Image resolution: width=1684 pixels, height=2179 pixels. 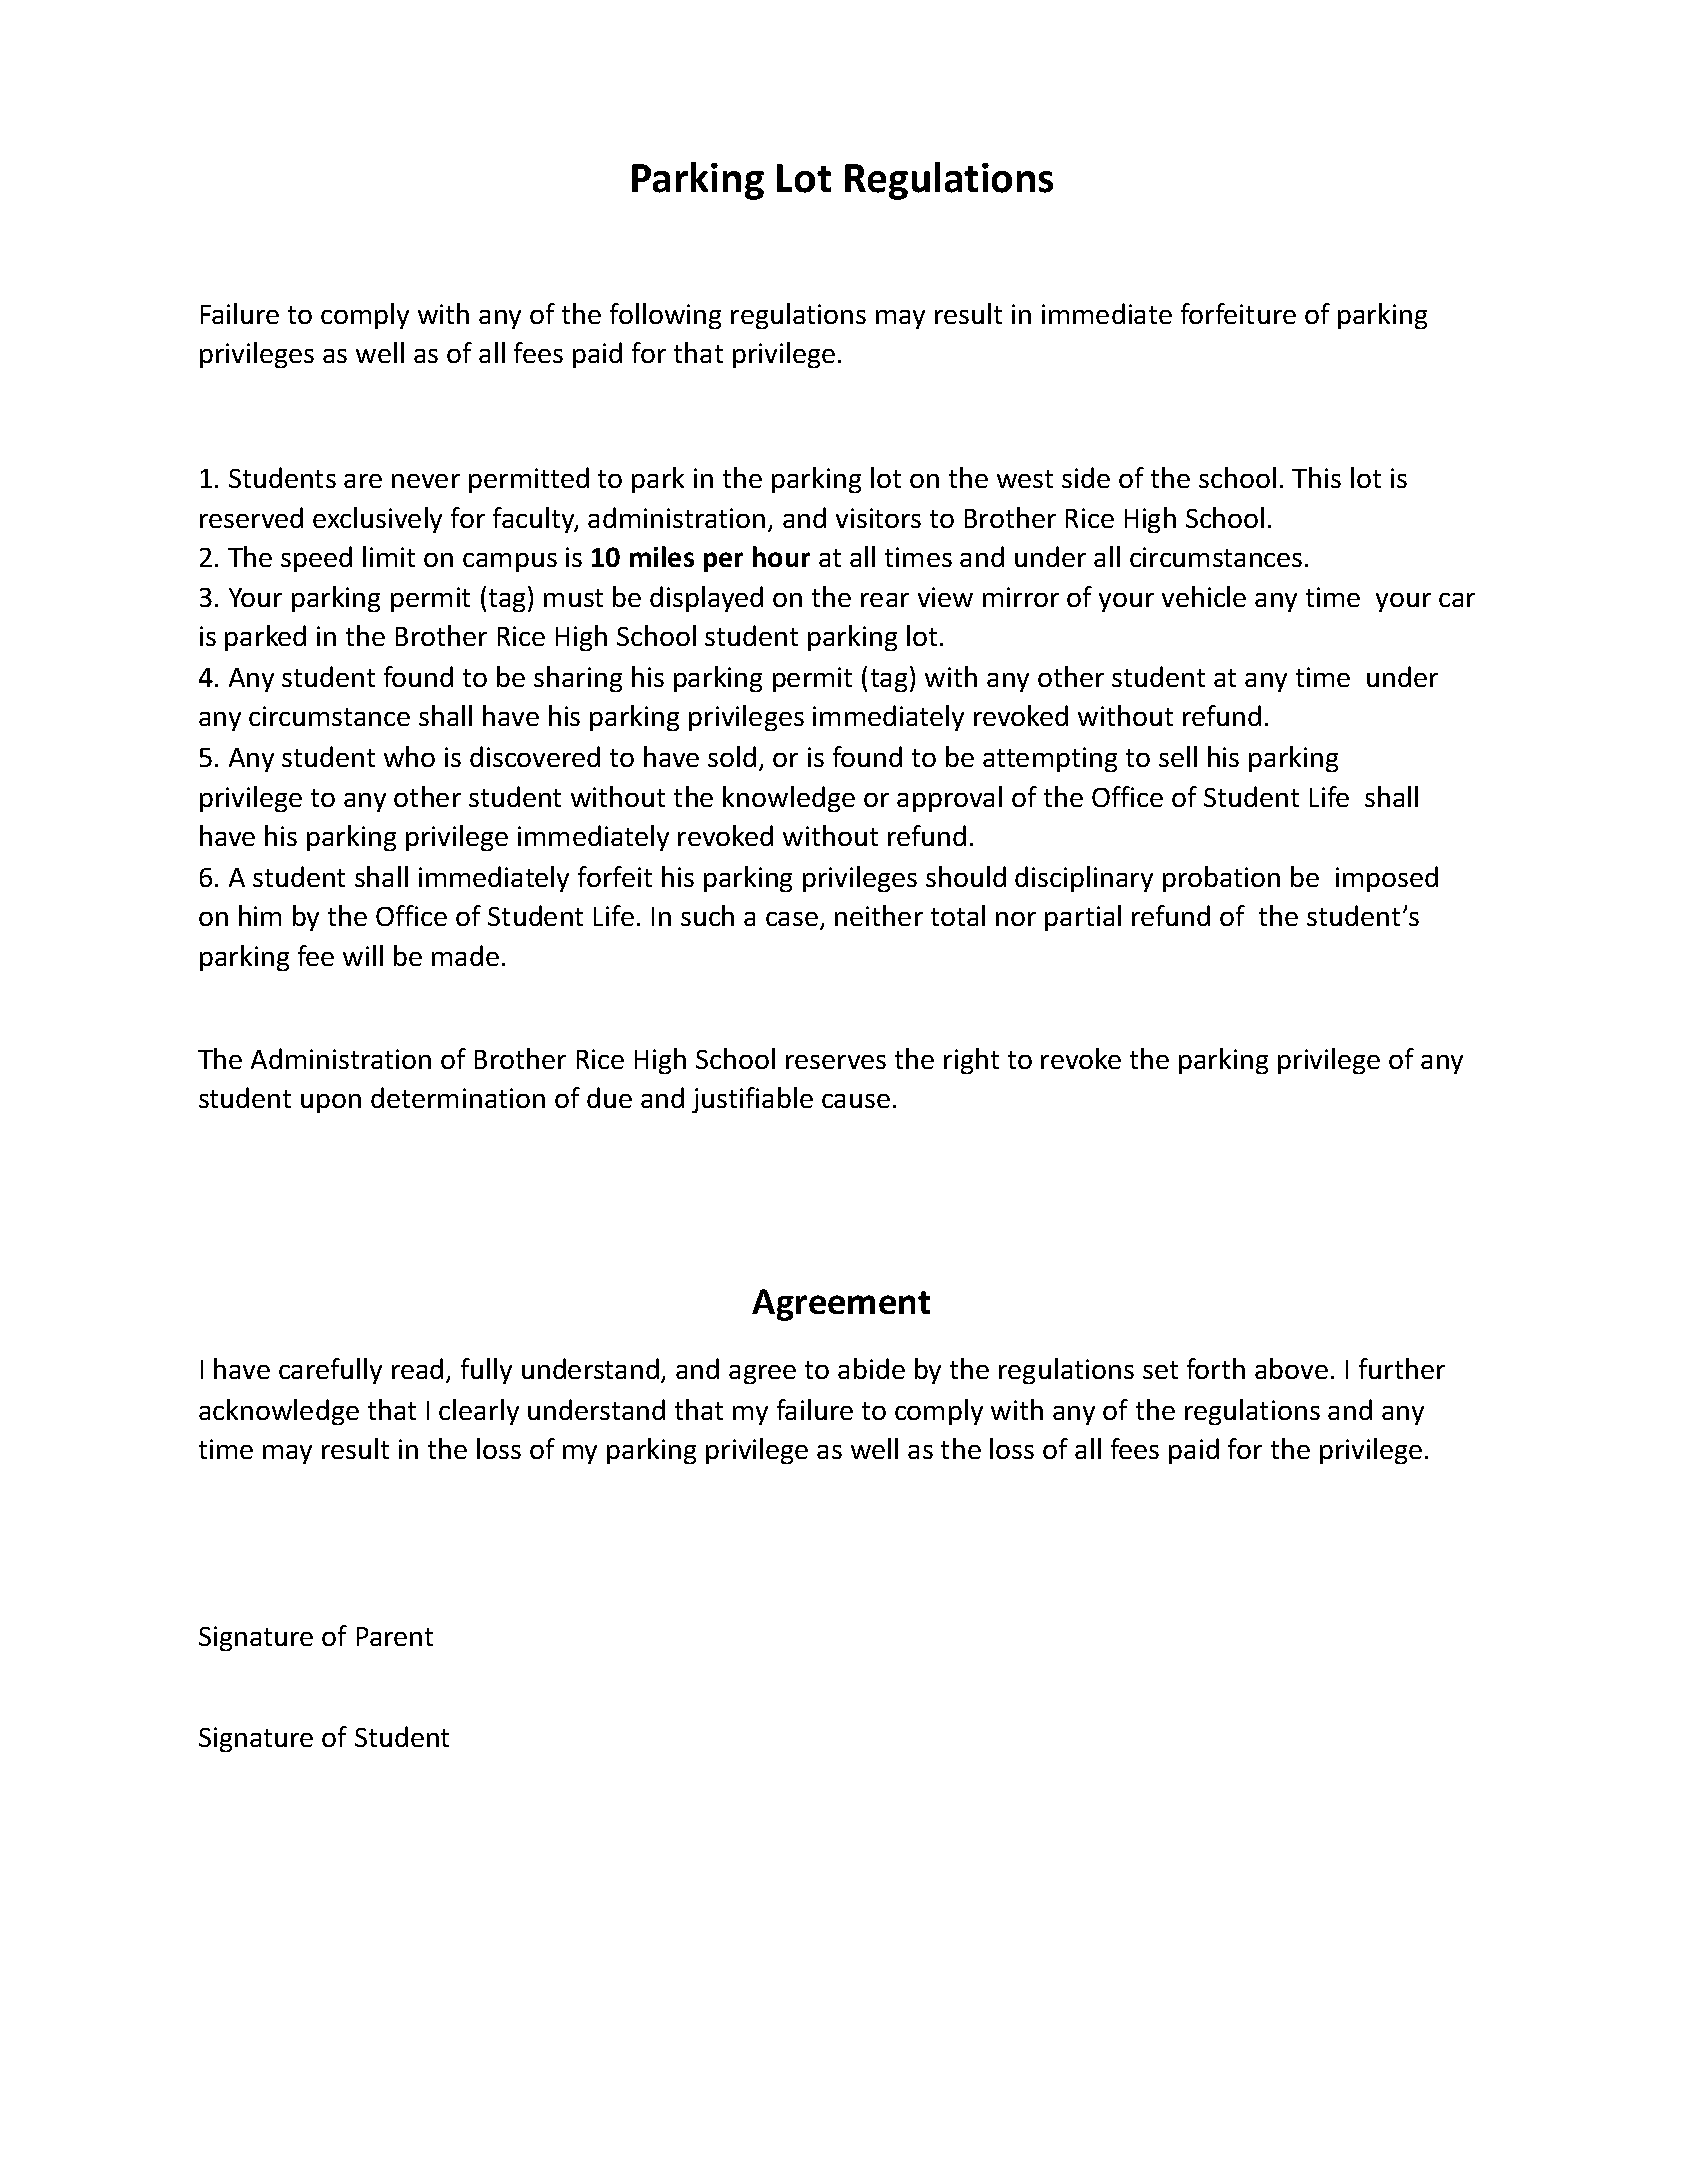 I want to click on probation, so click(x=1221, y=879).
